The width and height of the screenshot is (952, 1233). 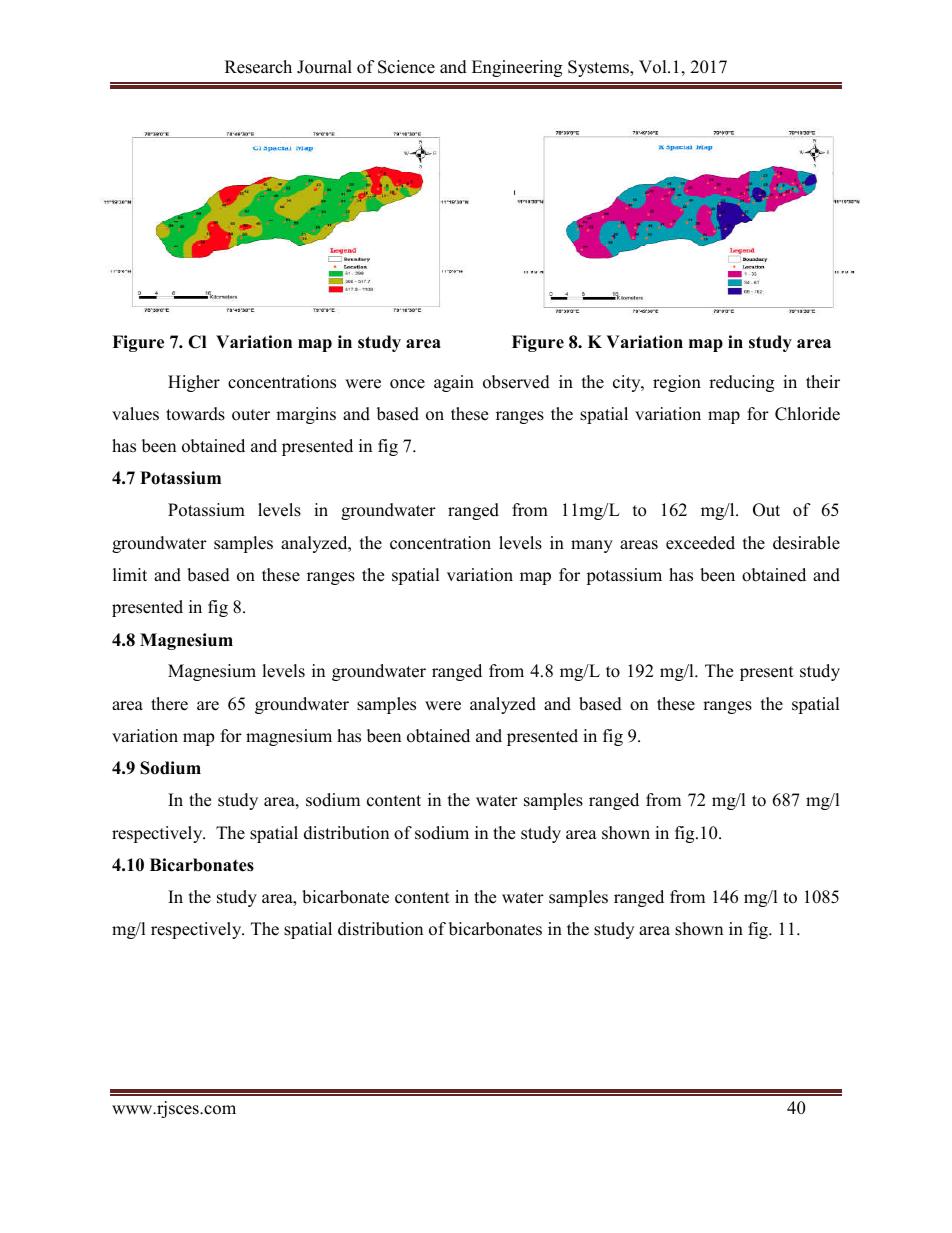 I want to click on Higher, so click(x=194, y=383).
